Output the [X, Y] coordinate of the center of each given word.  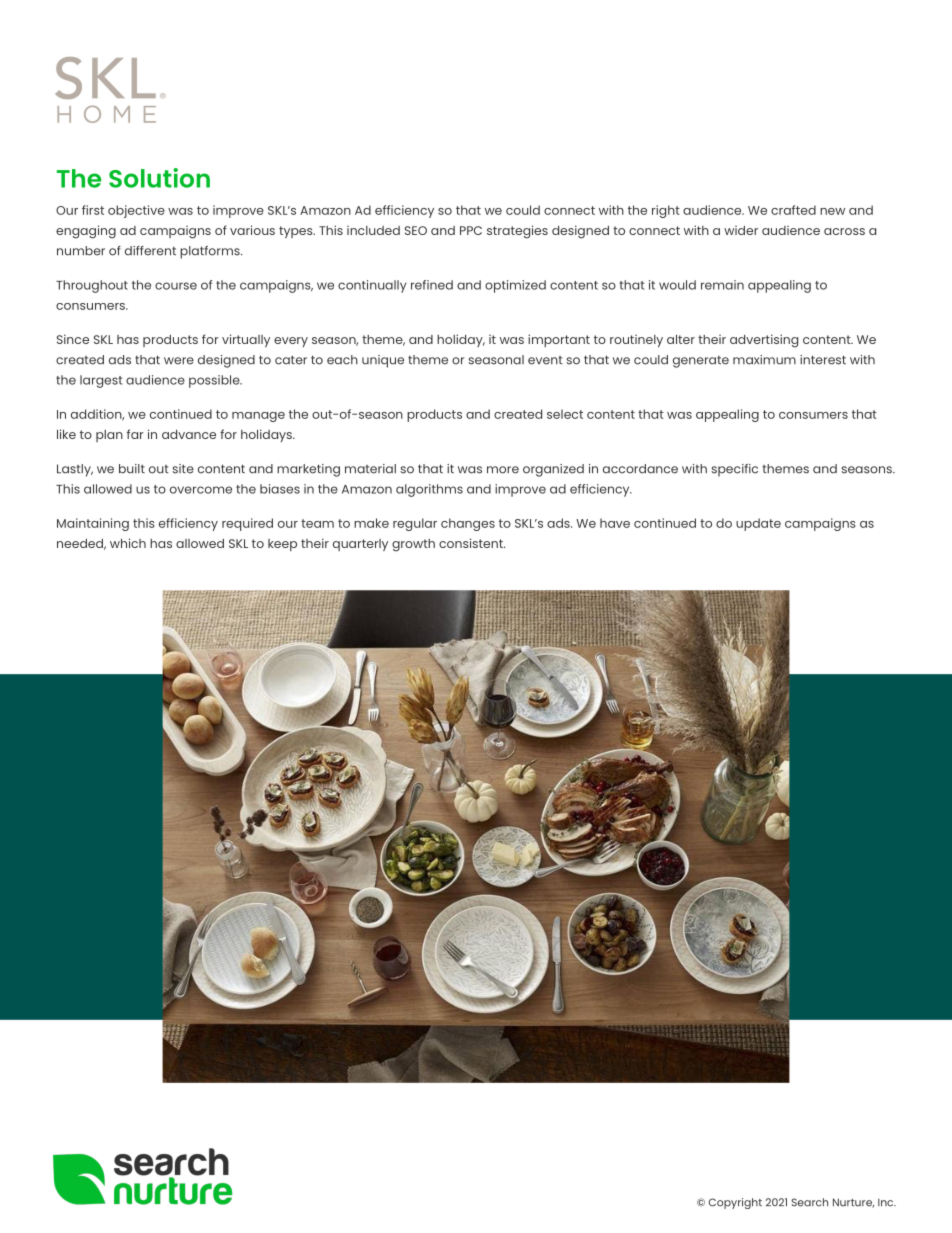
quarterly [360, 545]
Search [809, 1202]
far [135, 434]
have [615, 523]
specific [735, 470]
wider [741, 230]
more [503, 470]
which [128, 543]
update [758, 524]
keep [282, 545]
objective [136, 211]
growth [413, 545]
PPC [471, 230]
